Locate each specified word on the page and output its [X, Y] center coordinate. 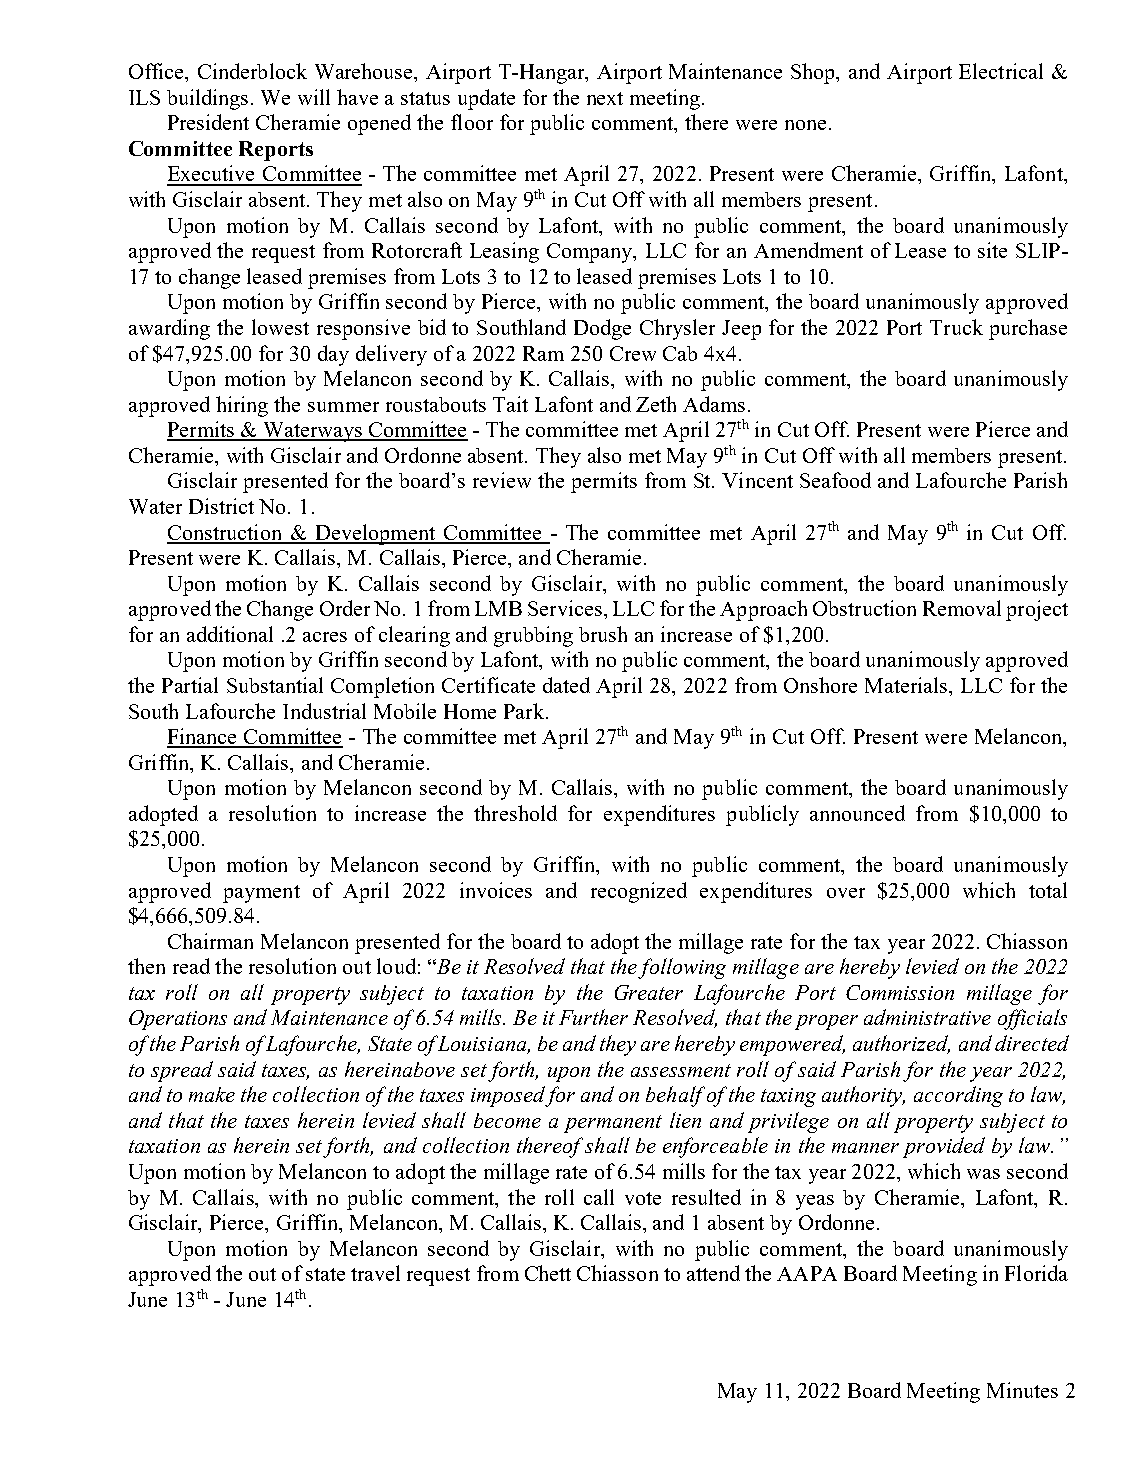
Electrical [1001, 71]
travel [375, 1273]
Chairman [210, 941]
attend [713, 1273]
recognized [639, 892]
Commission [900, 992]
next [605, 98]
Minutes [1022, 1390]
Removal [962, 608]
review [502, 480]
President [208, 122]
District [221, 506]
